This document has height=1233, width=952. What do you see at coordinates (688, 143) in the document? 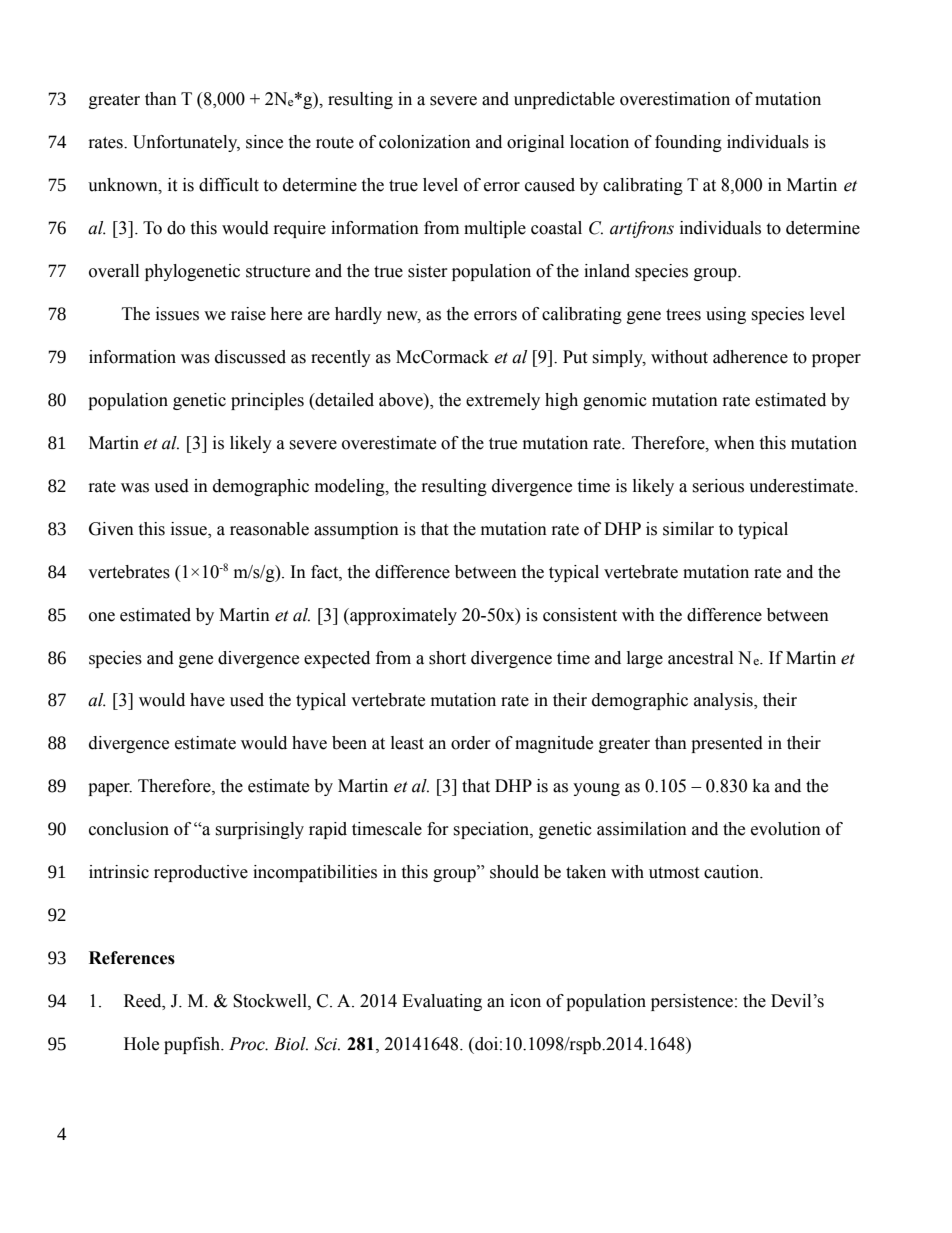
I see `founding` at bounding box center [688, 143].
